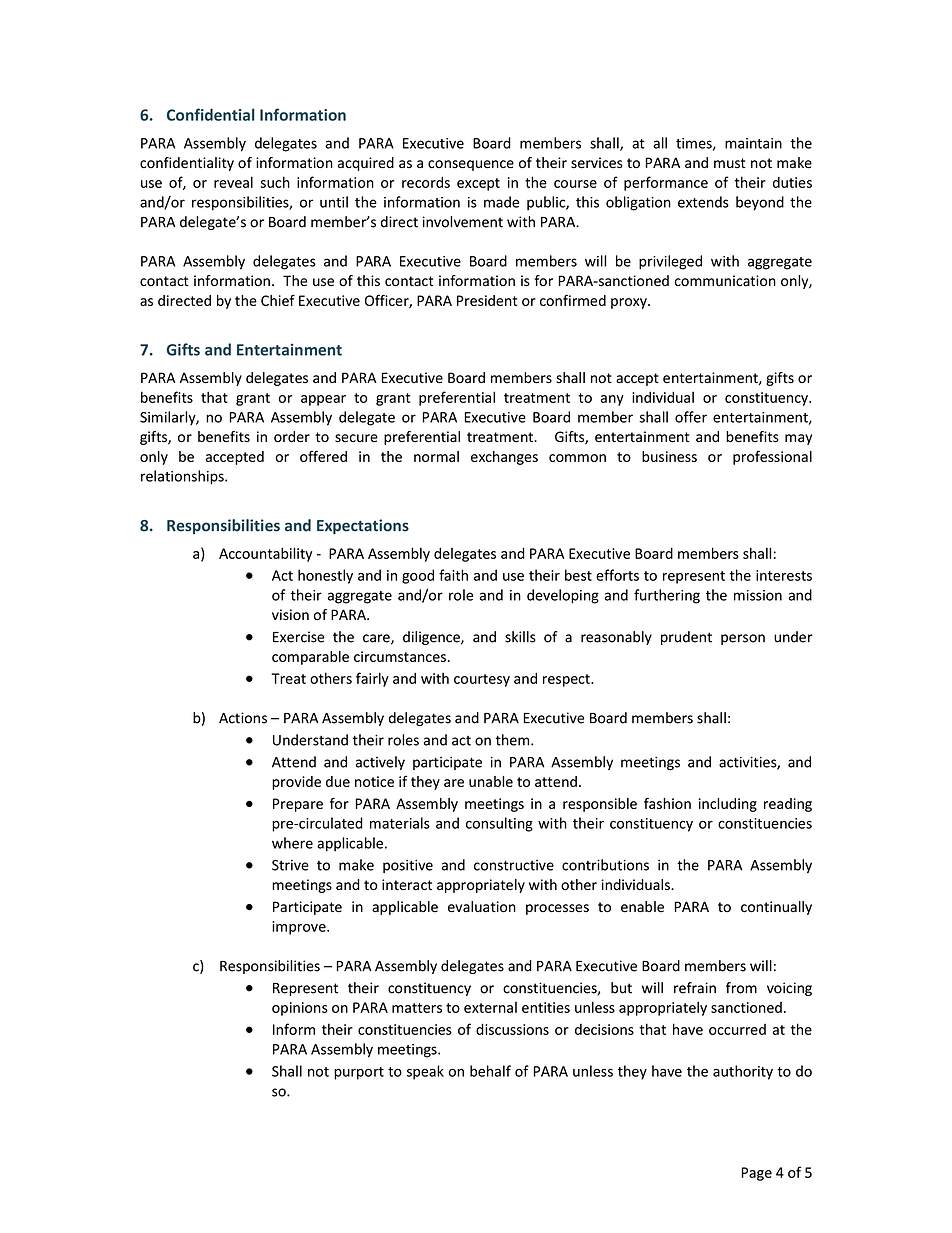 This document has height=1233, width=952. I want to click on purport, so click(359, 1073).
